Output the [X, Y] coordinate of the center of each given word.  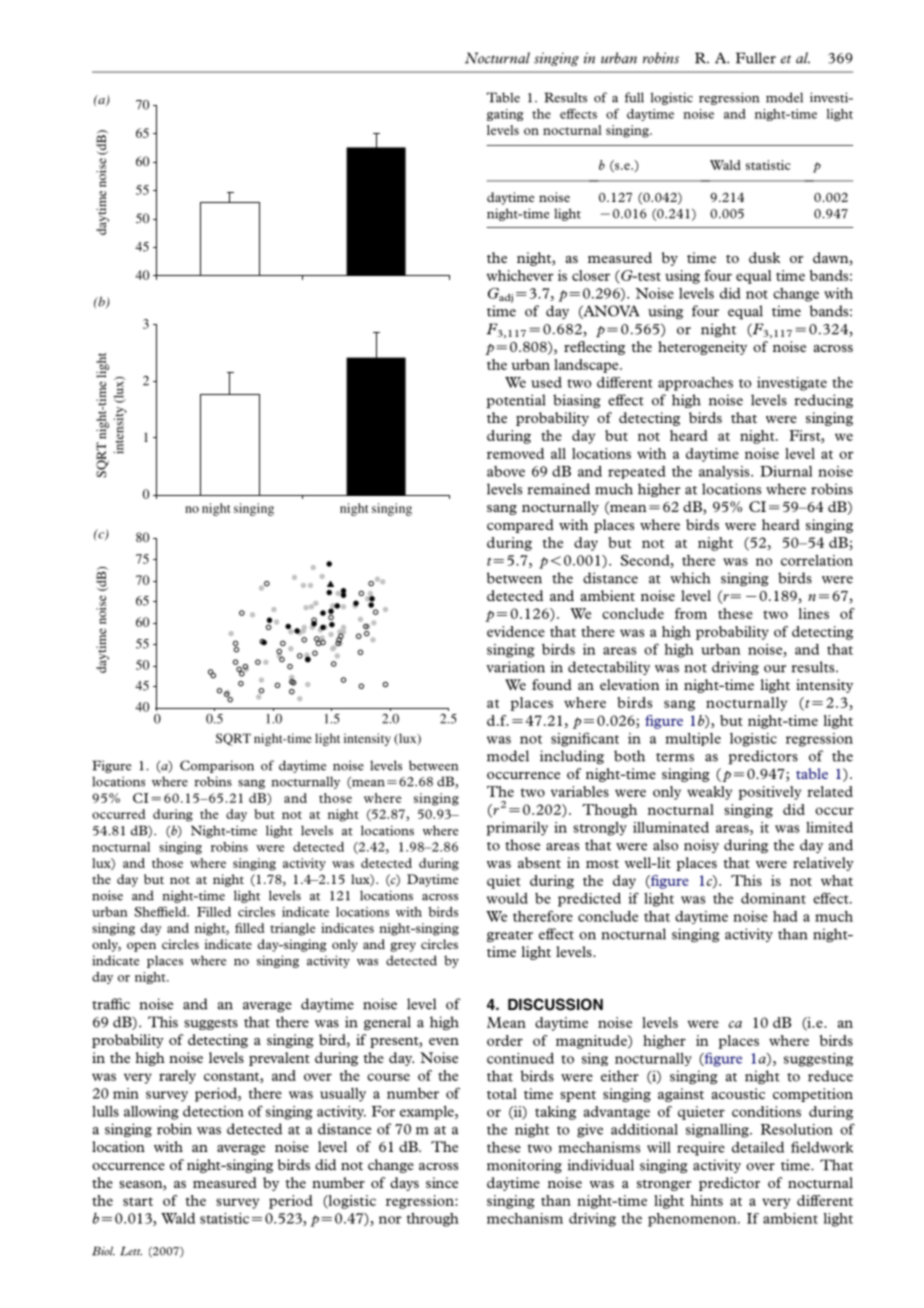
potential [516, 401]
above [506, 471]
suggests [211, 1024]
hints [706, 1200]
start [138, 1201]
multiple [693, 739]
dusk [764, 257]
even [444, 1041]
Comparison [217, 766]
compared [520, 526]
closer [591, 275]
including [572, 757]
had [785, 916]
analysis [725, 472]
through [433, 1220]
